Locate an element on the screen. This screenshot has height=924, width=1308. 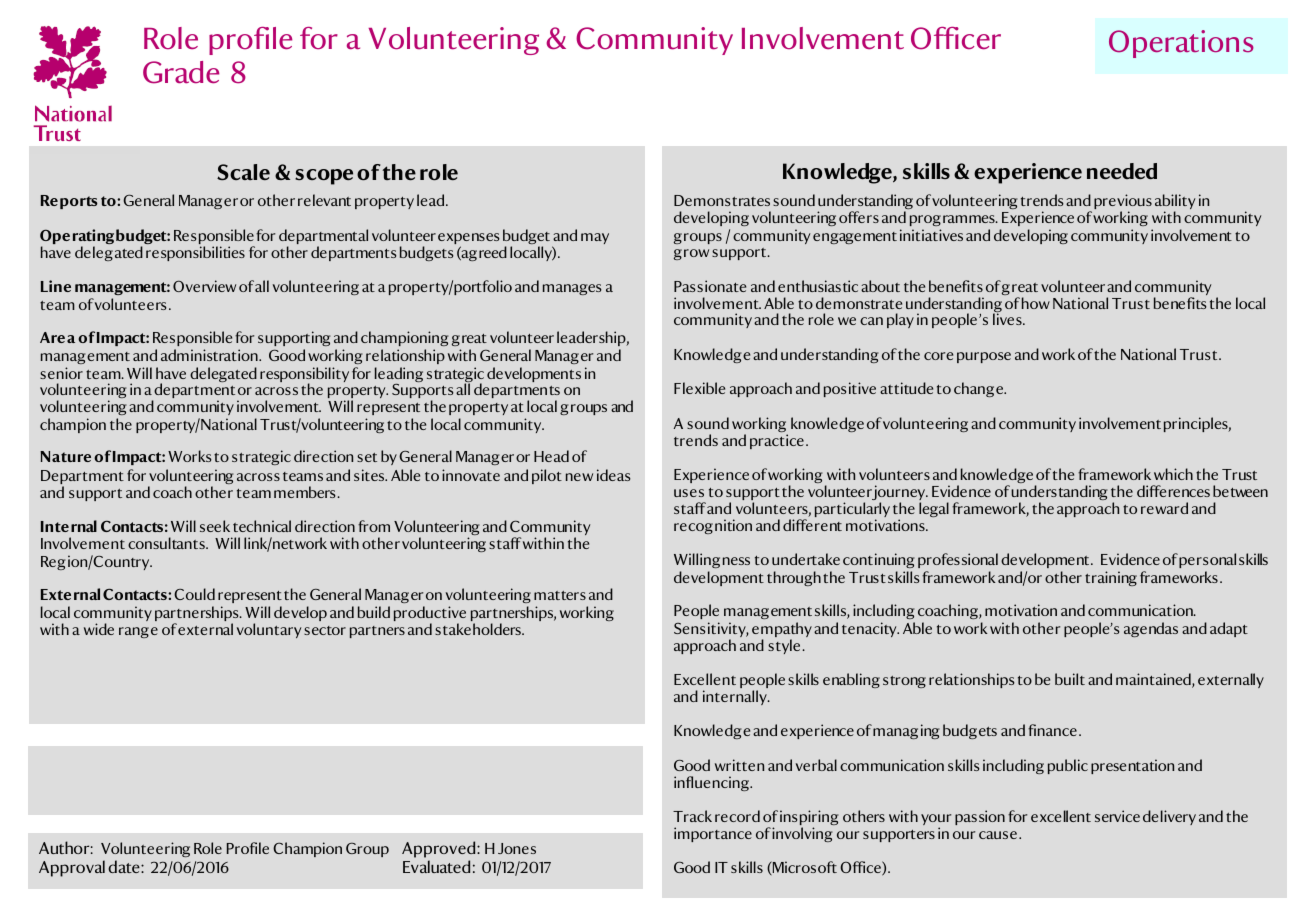
manages is located at coordinates (572, 289).
